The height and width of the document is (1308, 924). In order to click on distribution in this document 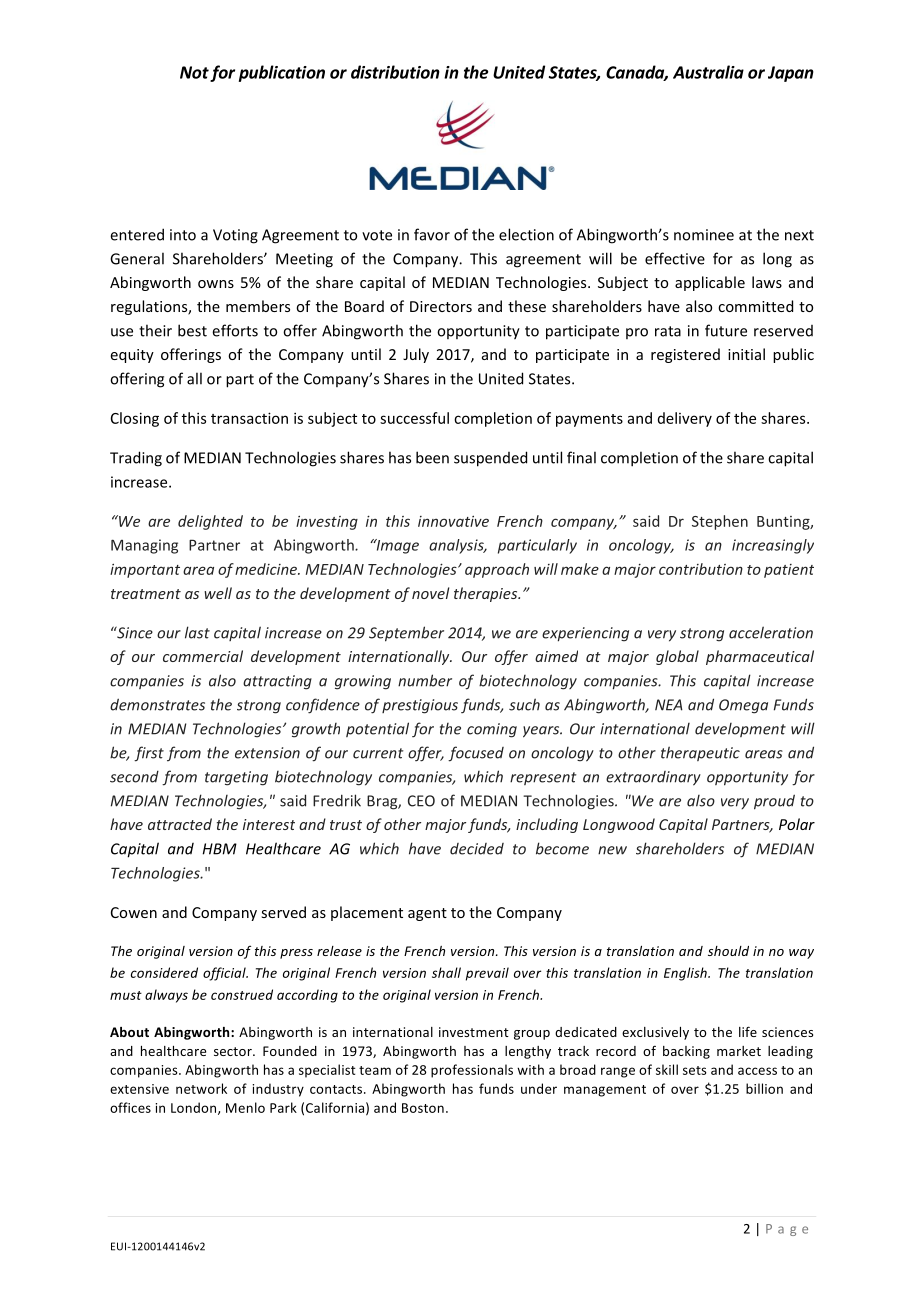, I will do `click(395, 72)`.
